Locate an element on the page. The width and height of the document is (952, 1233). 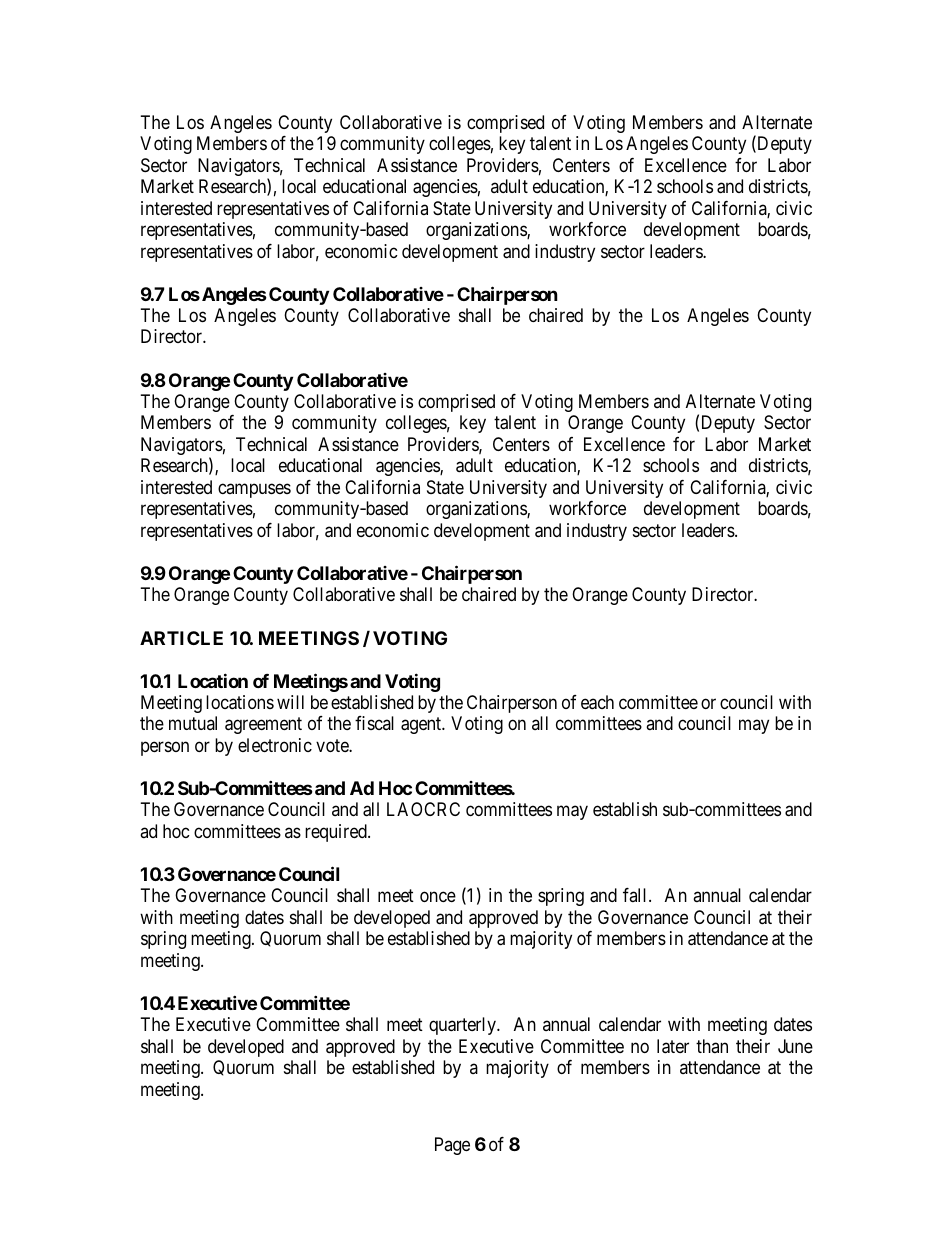
than is located at coordinates (712, 1046).
